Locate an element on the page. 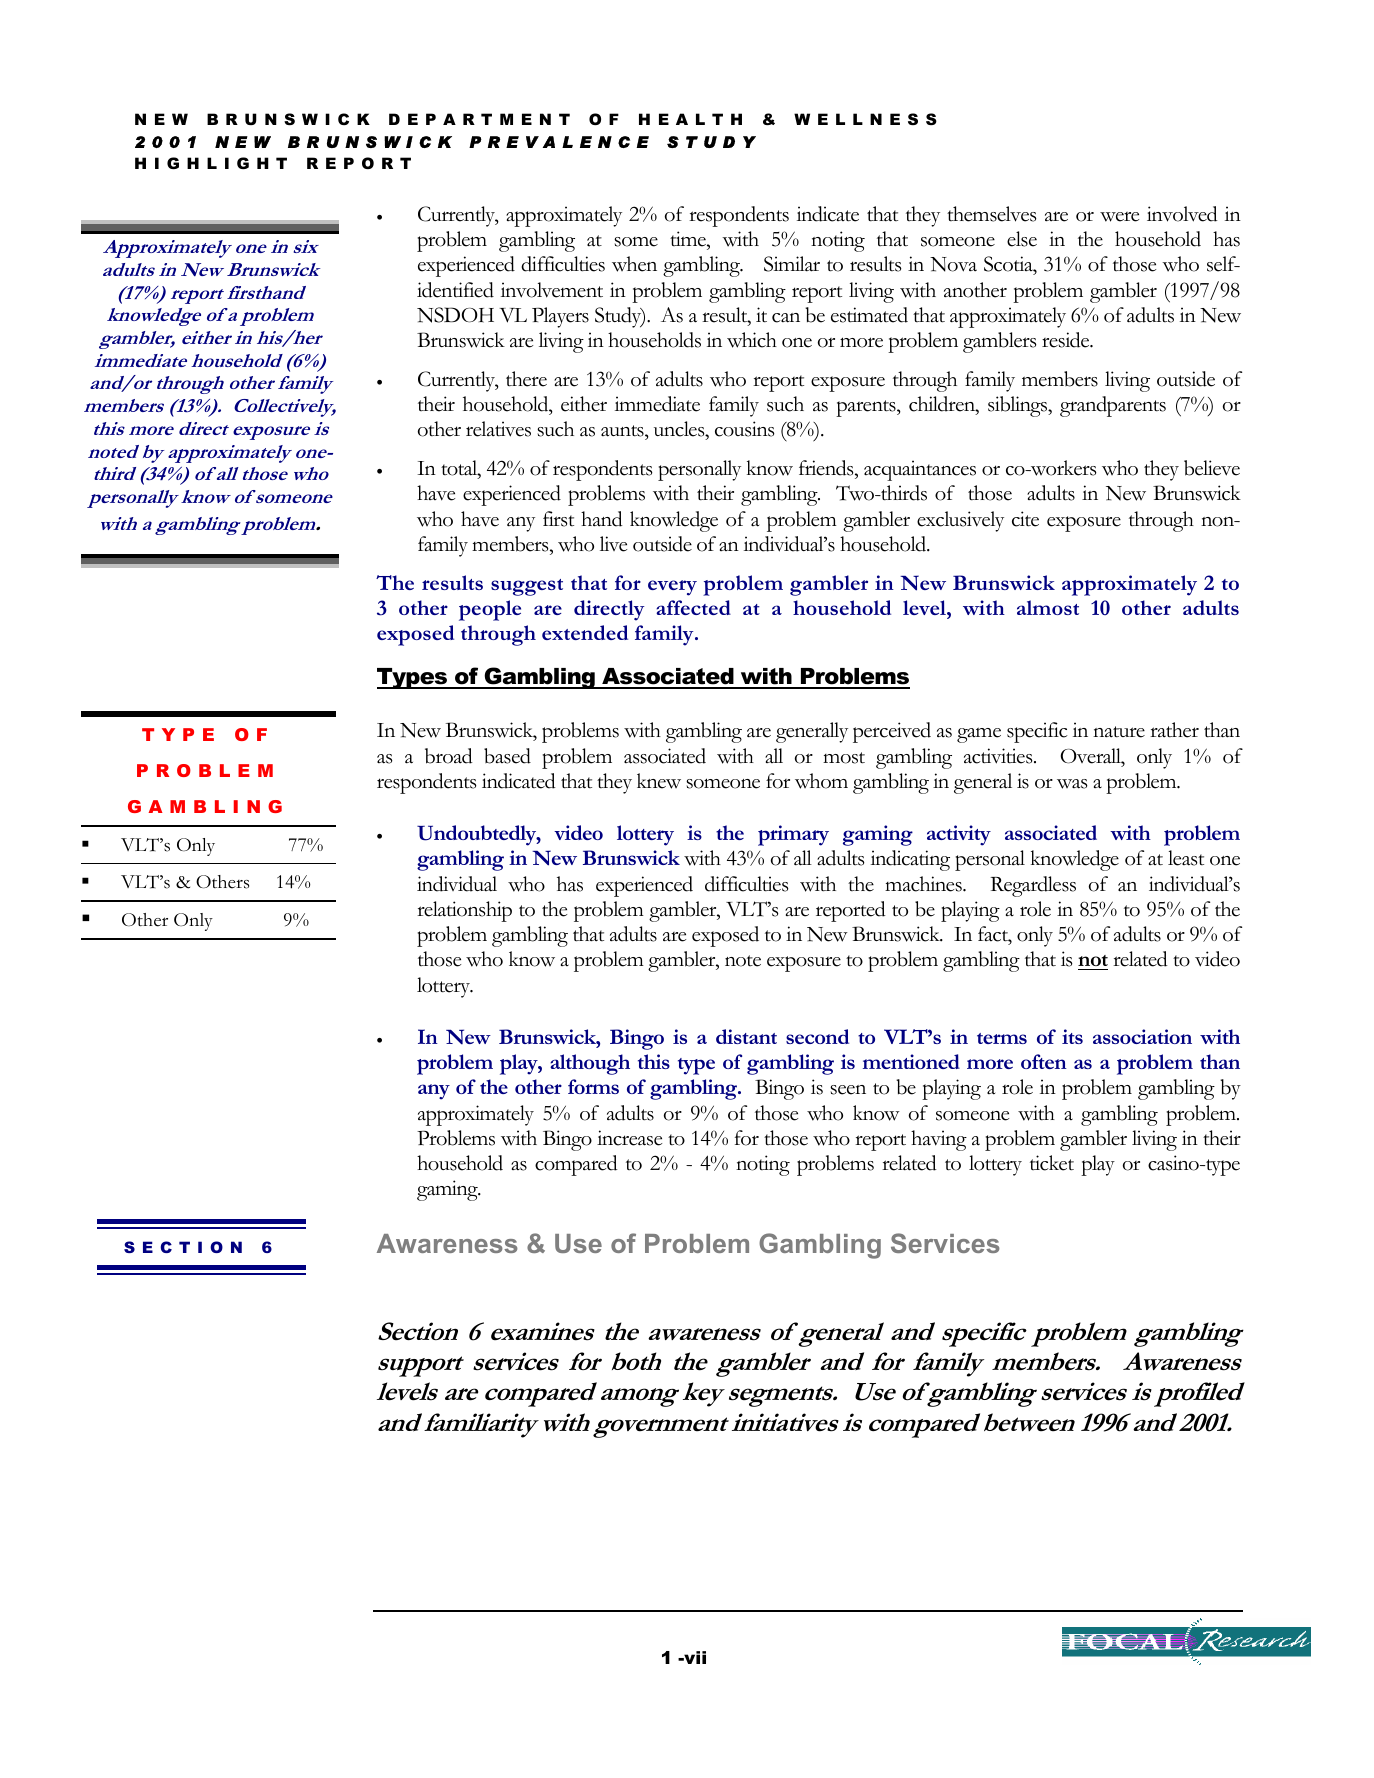  Similar is located at coordinates (792, 264).
